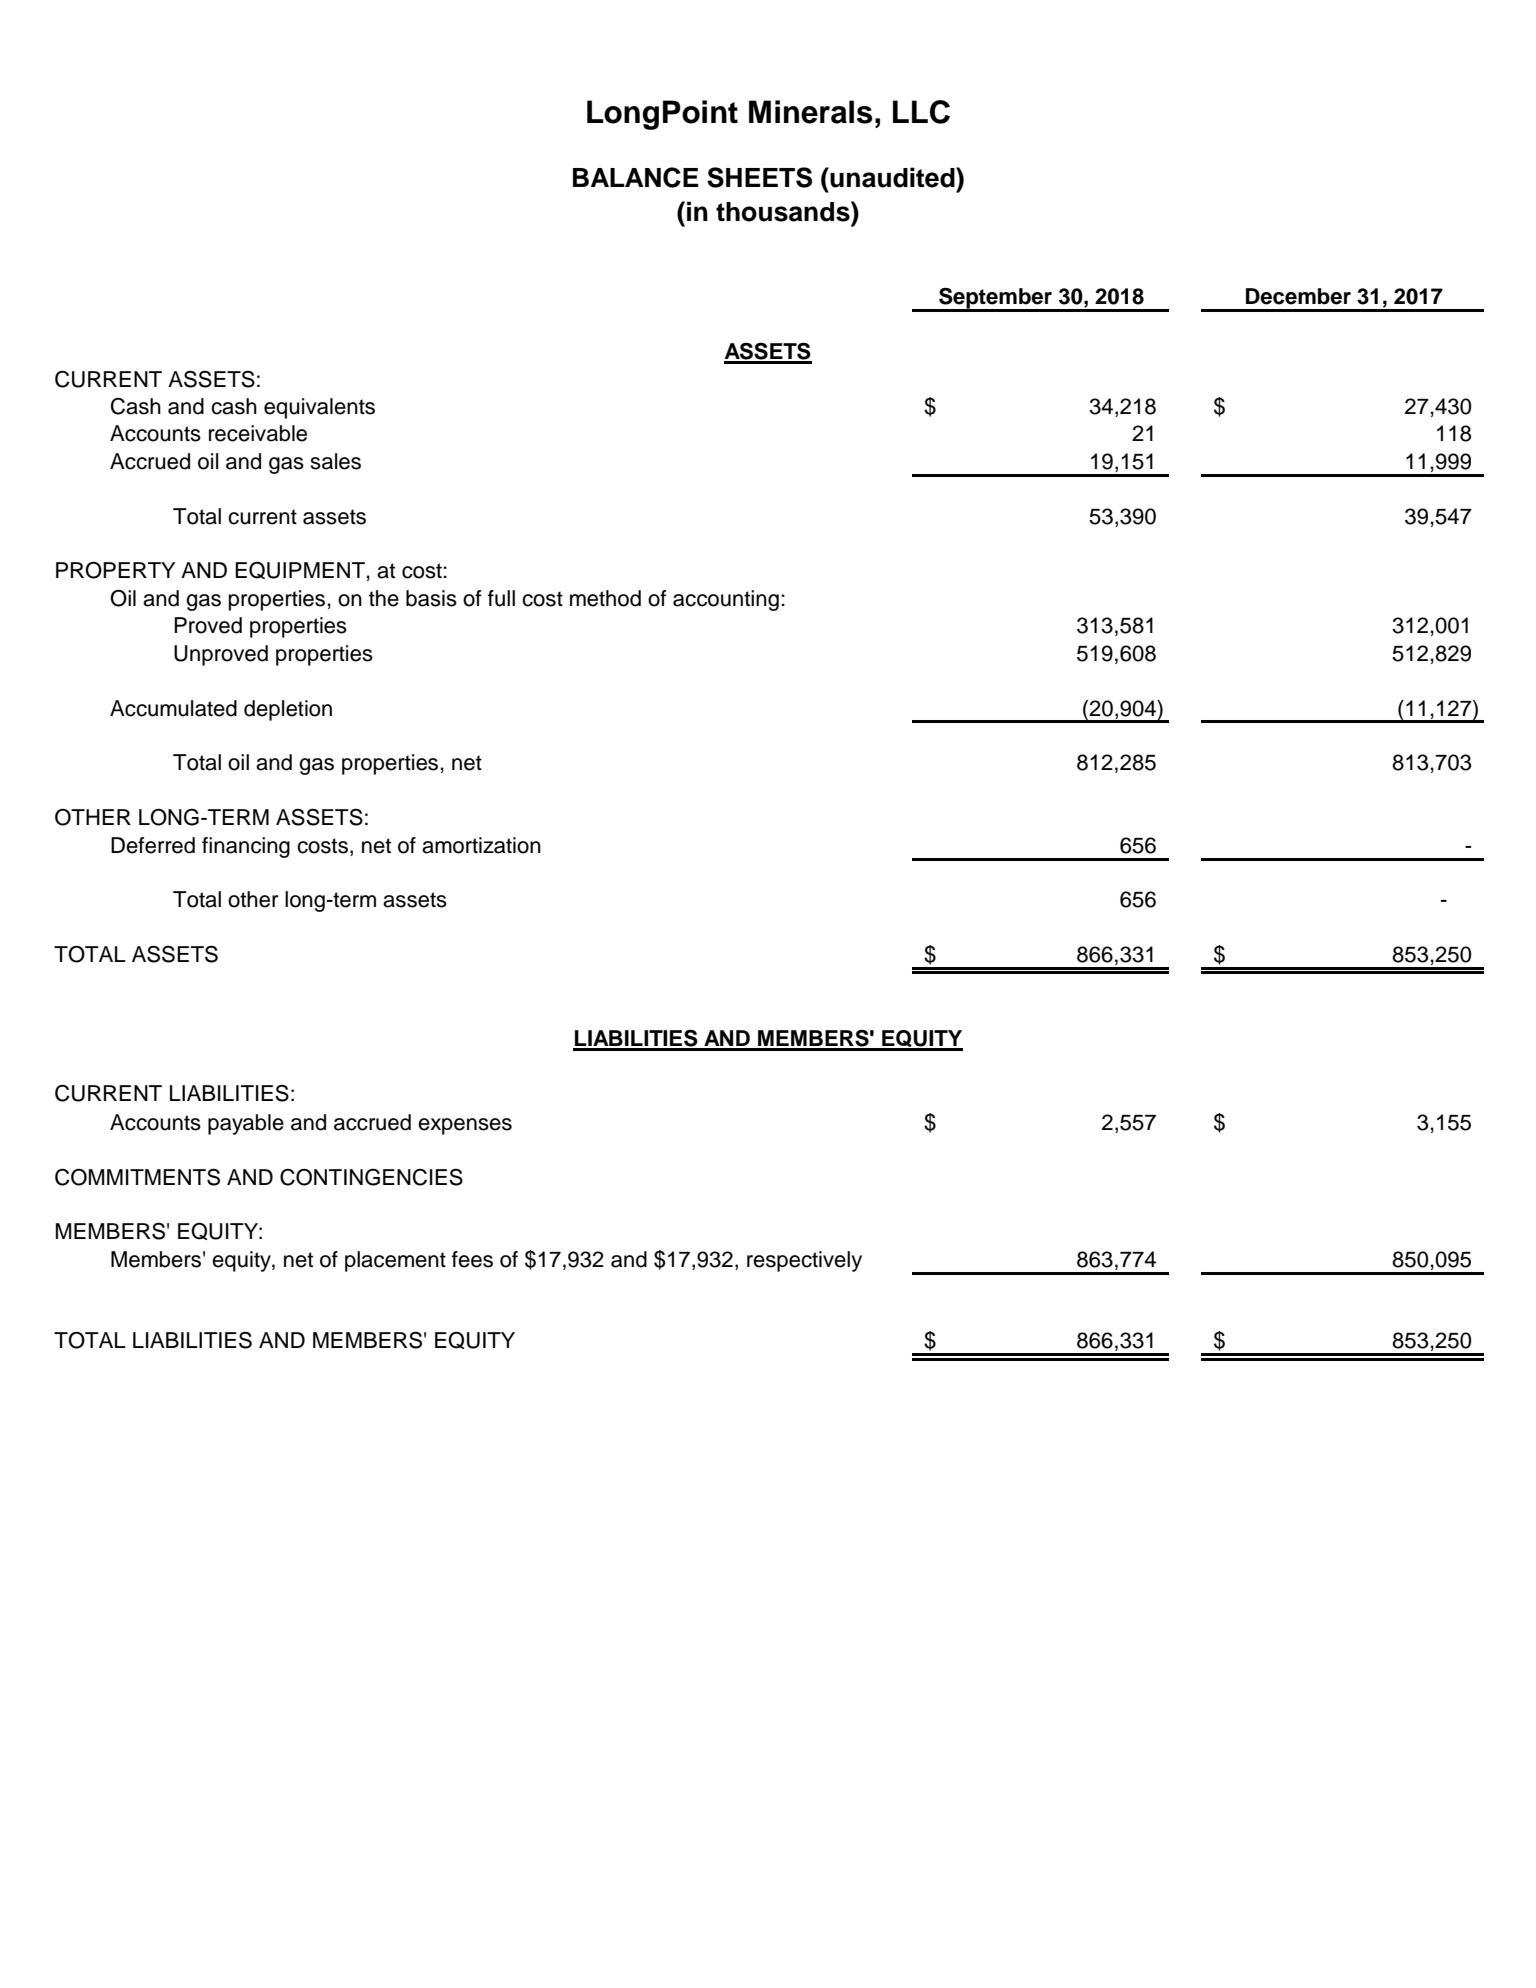 The image size is (1536, 1988). I want to click on sales, so click(335, 461).
